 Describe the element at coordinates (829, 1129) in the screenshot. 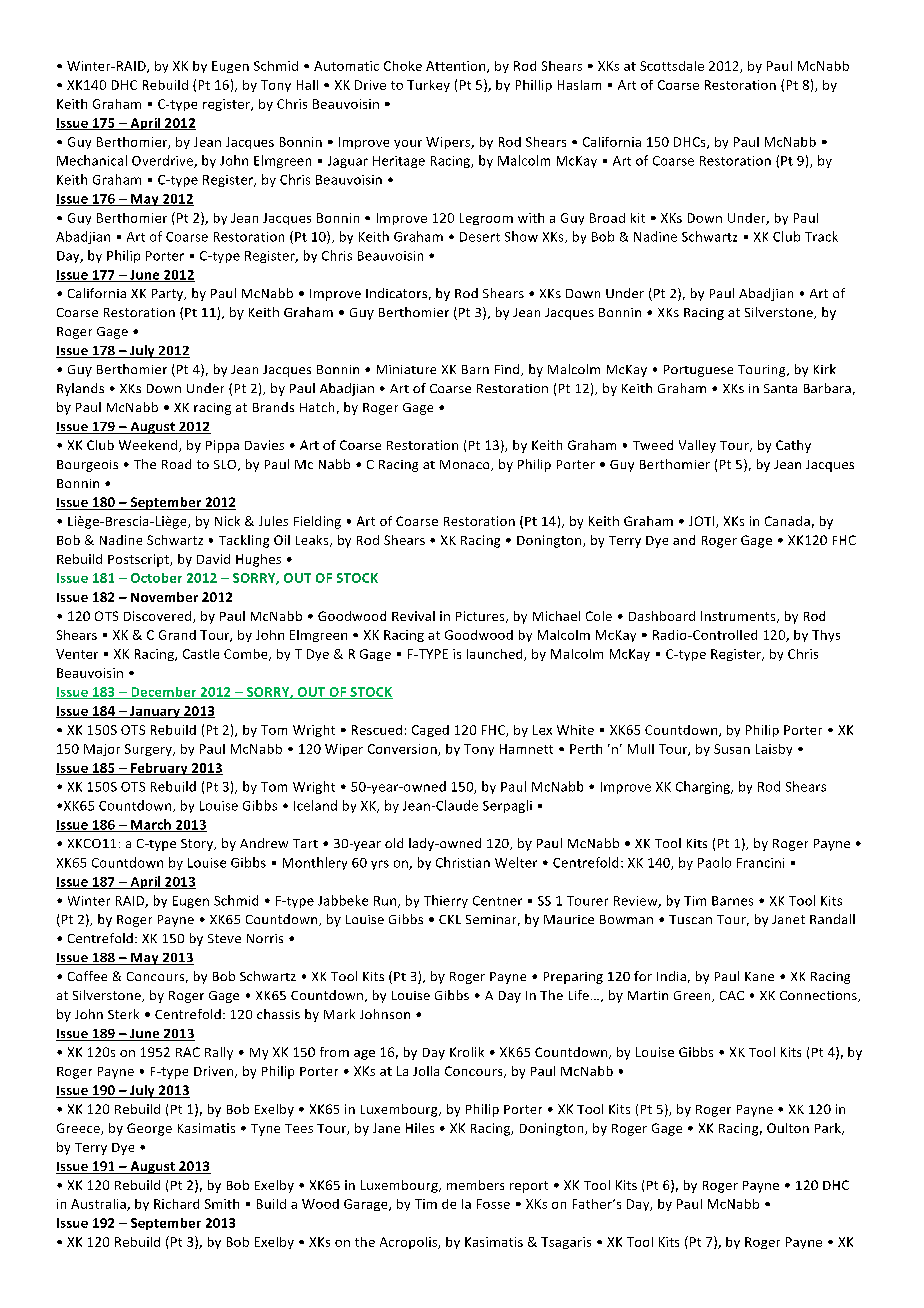

I see `Park` at that location.
